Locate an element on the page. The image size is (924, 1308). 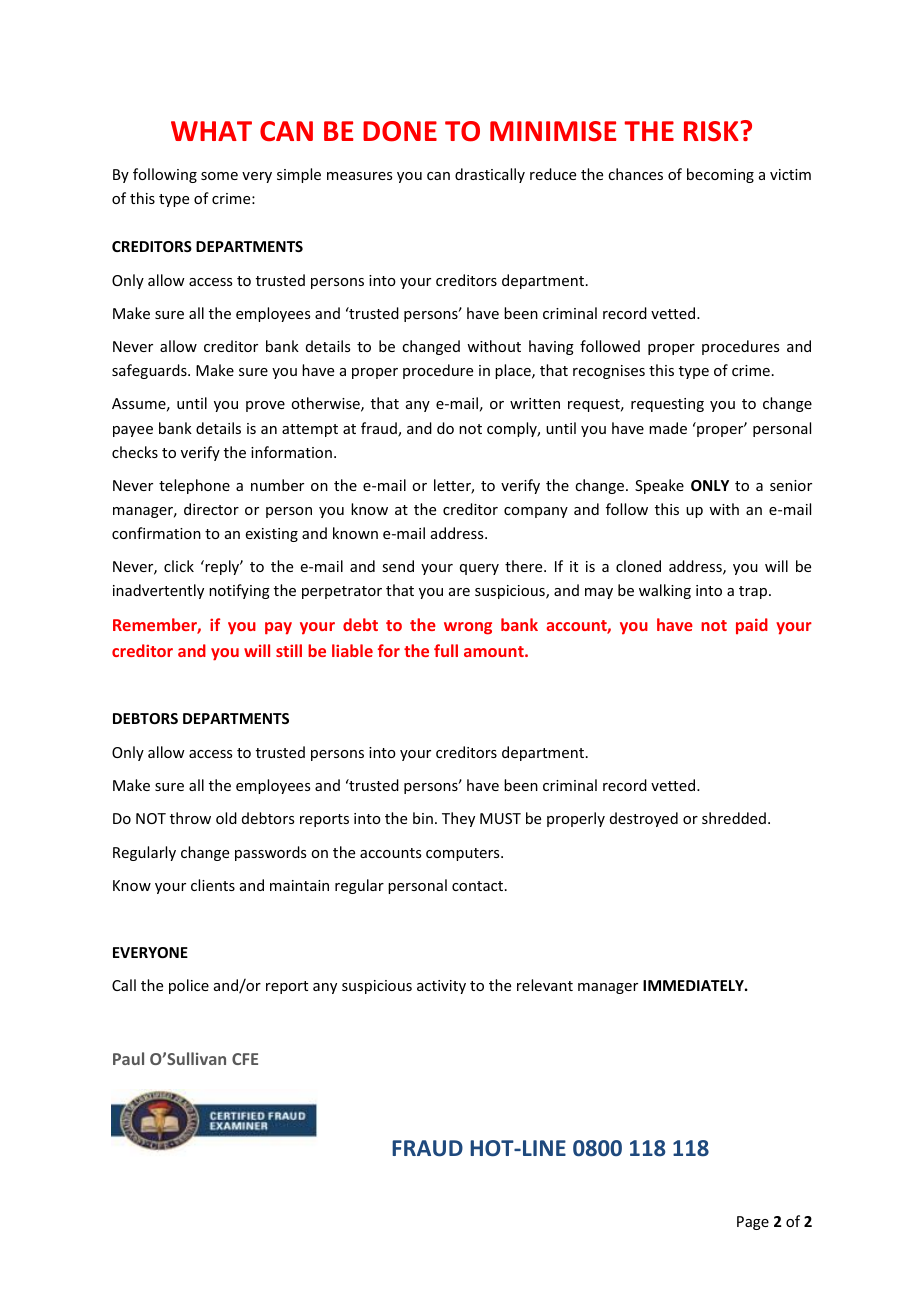
DONE is located at coordinates (400, 131).
